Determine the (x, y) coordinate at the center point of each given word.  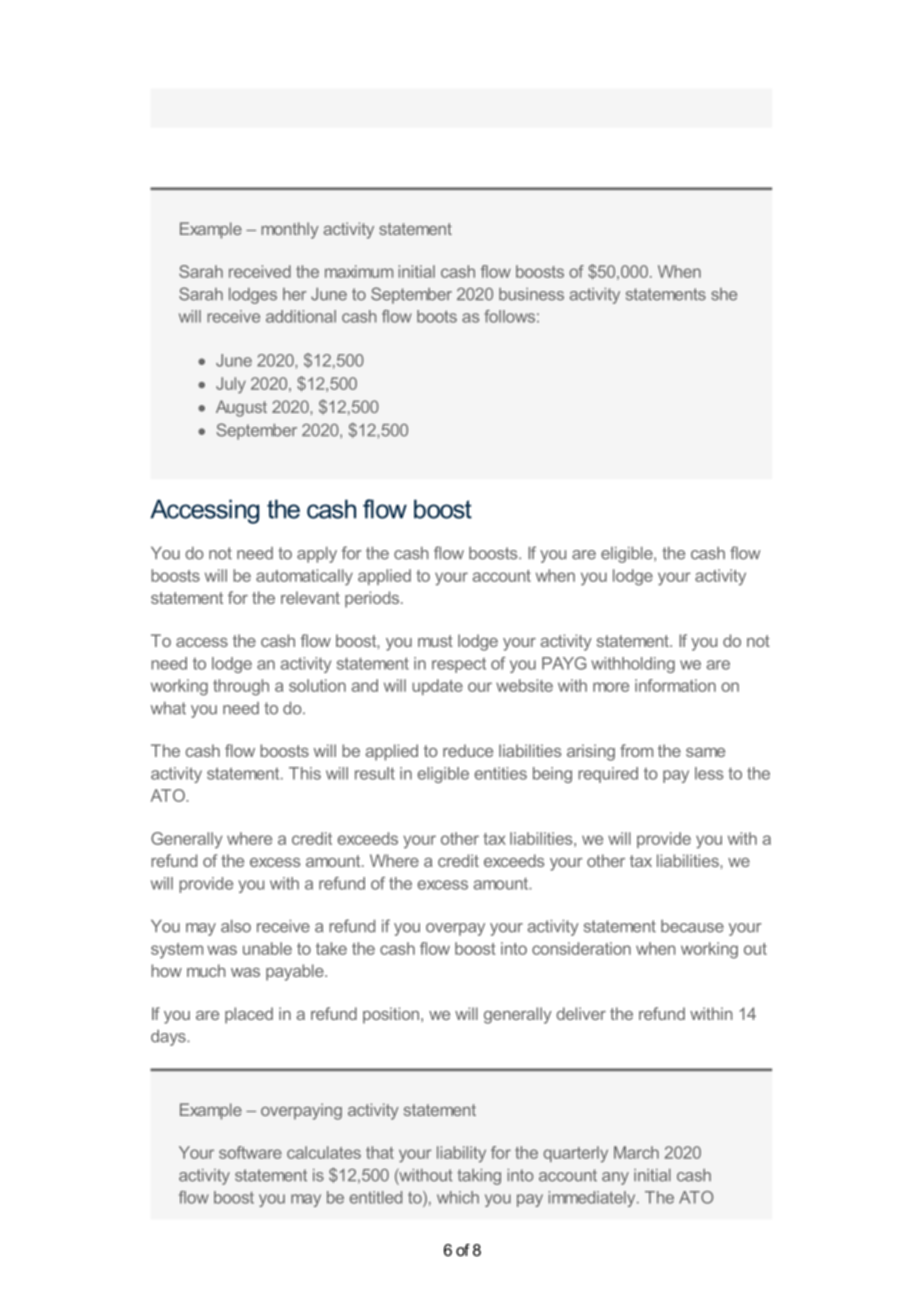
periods (373, 599)
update (437, 687)
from (636, 750)
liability (461, 1154)
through (241, 687)
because (692, 926)
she (724, 294)
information (675, 685)
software (250, 1152)
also (236, 926)
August (241, 408)
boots (437, 316)
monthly (290, 230)
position (392, 1015)
